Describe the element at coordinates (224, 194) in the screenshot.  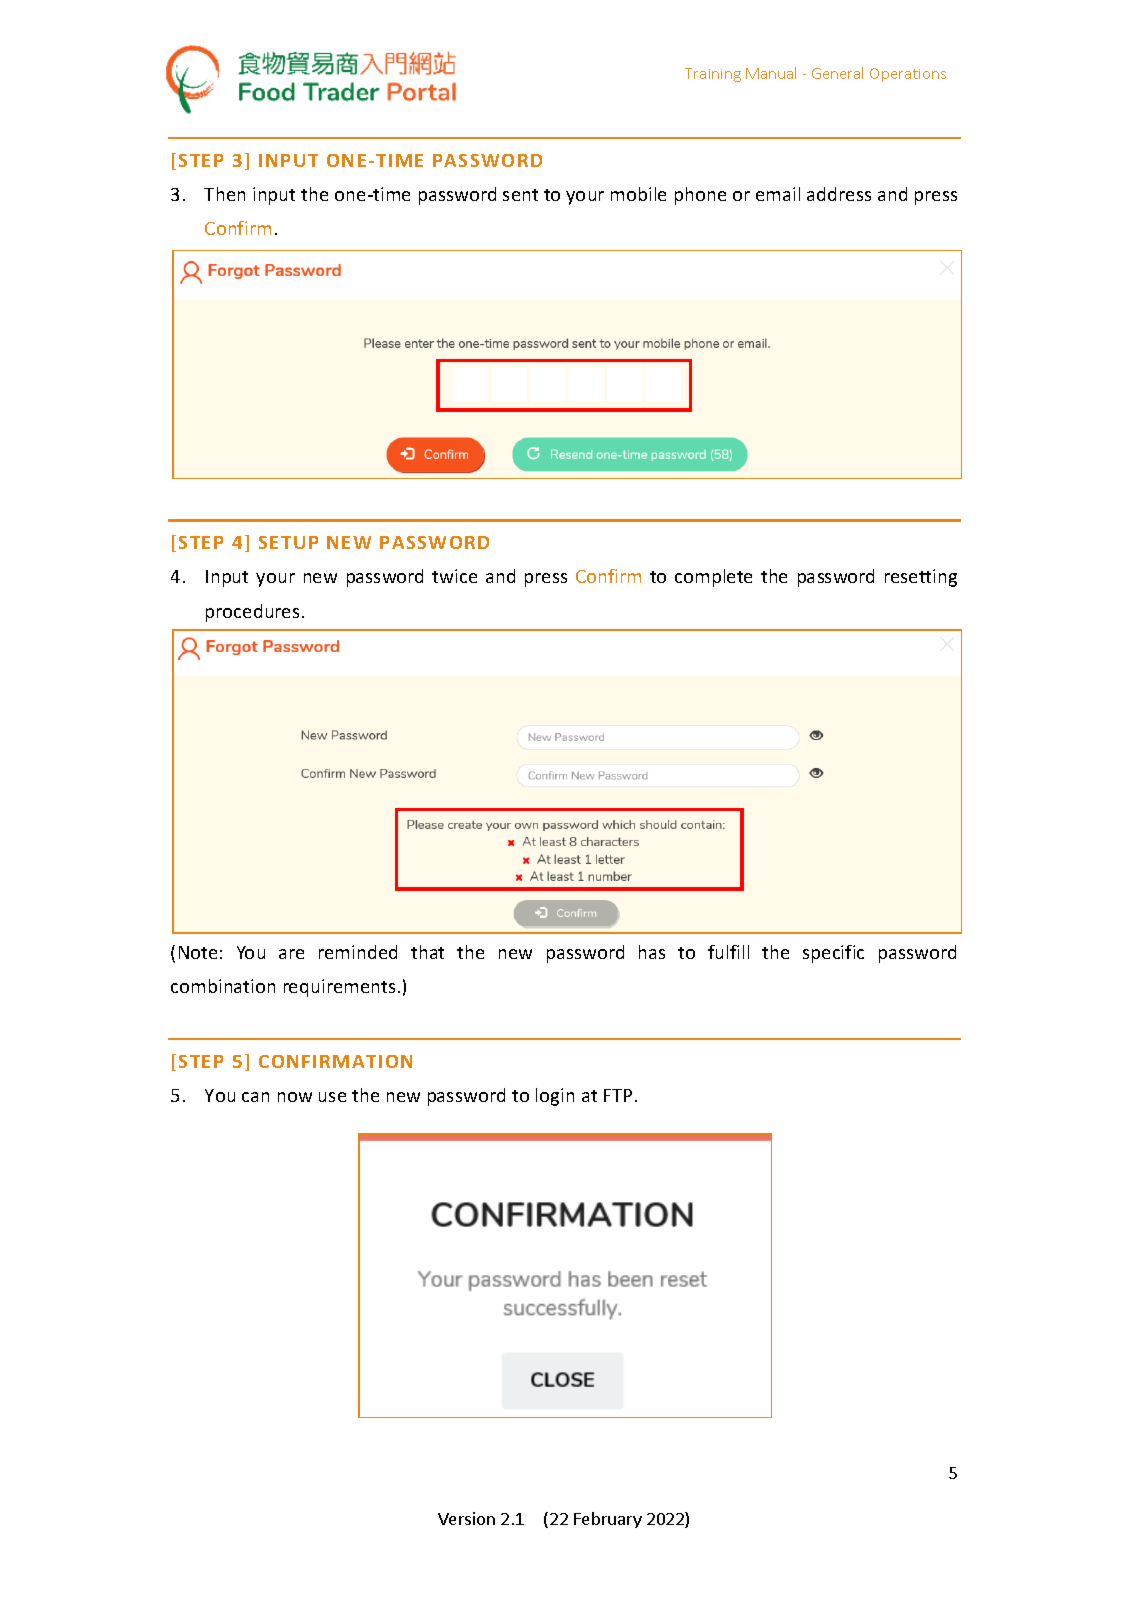
I see `Then` at that location.
